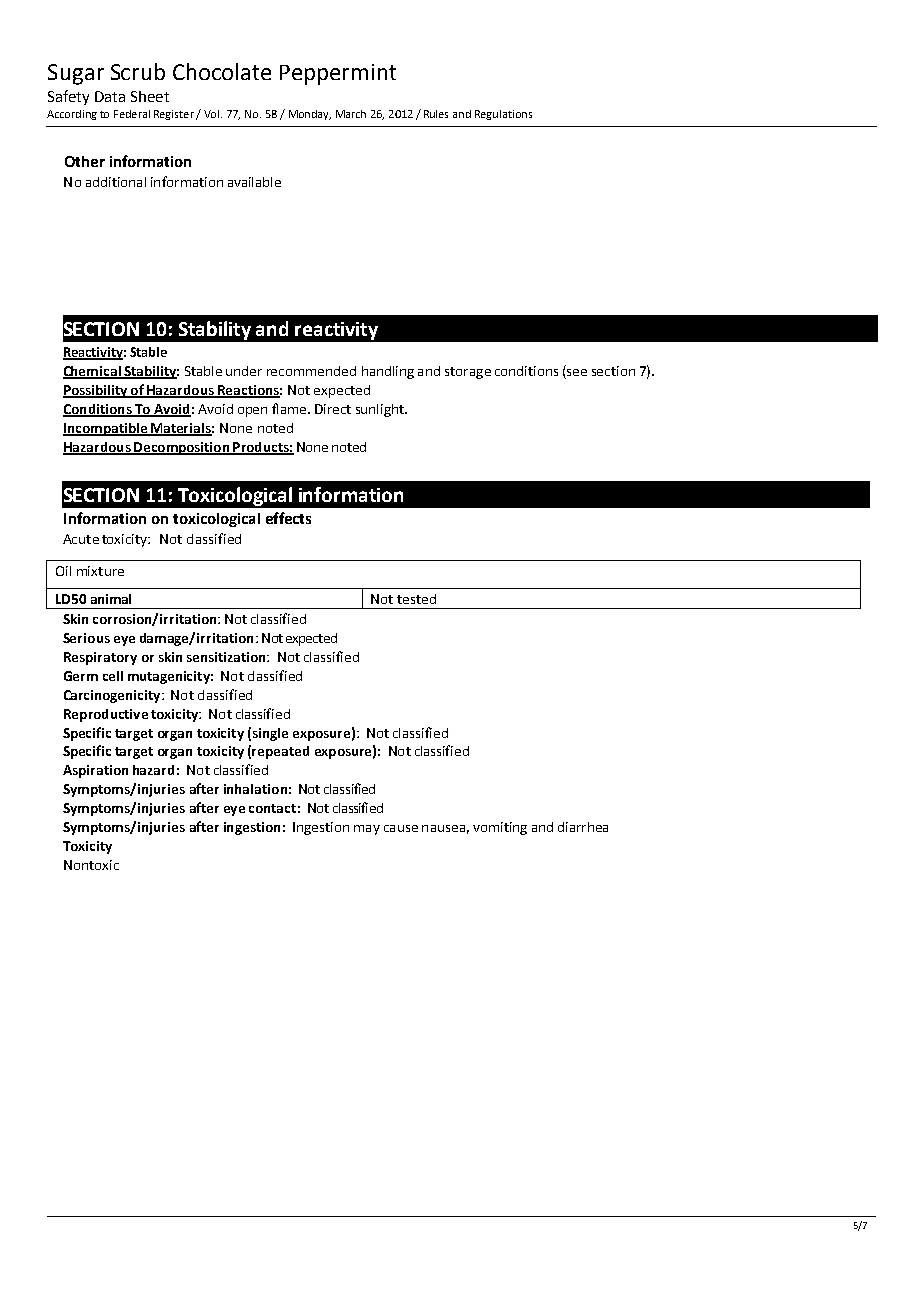 The height and width of the image is (1307, 924). What do you see at coordinates (310, 115) in the image?
I see `Monday` at bounding box center [310, 115].
